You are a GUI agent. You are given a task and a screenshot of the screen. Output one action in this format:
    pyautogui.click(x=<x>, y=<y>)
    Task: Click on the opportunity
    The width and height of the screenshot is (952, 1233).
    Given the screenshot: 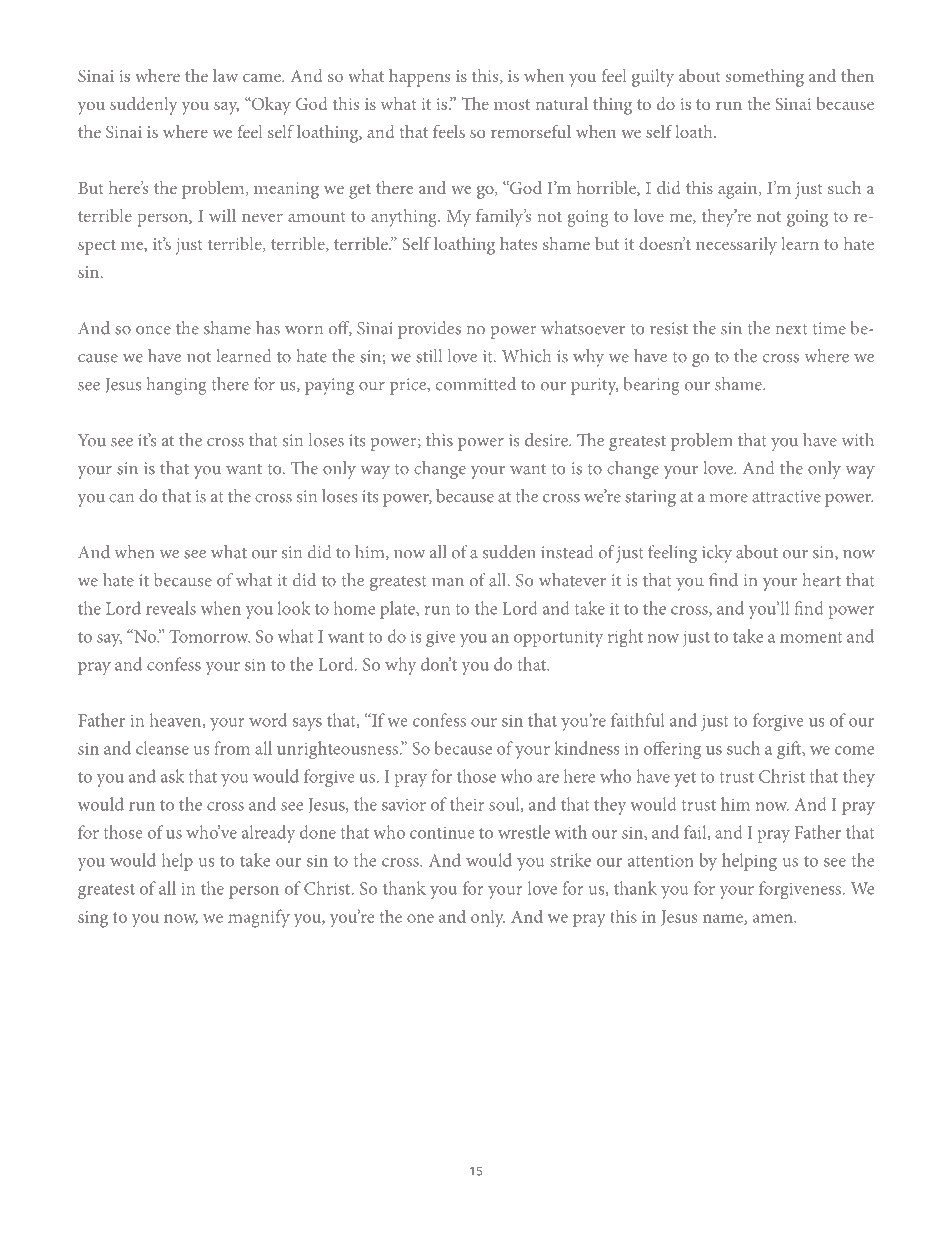 What is the action you would take?
    pyautogui.click(x=558, y=638)
